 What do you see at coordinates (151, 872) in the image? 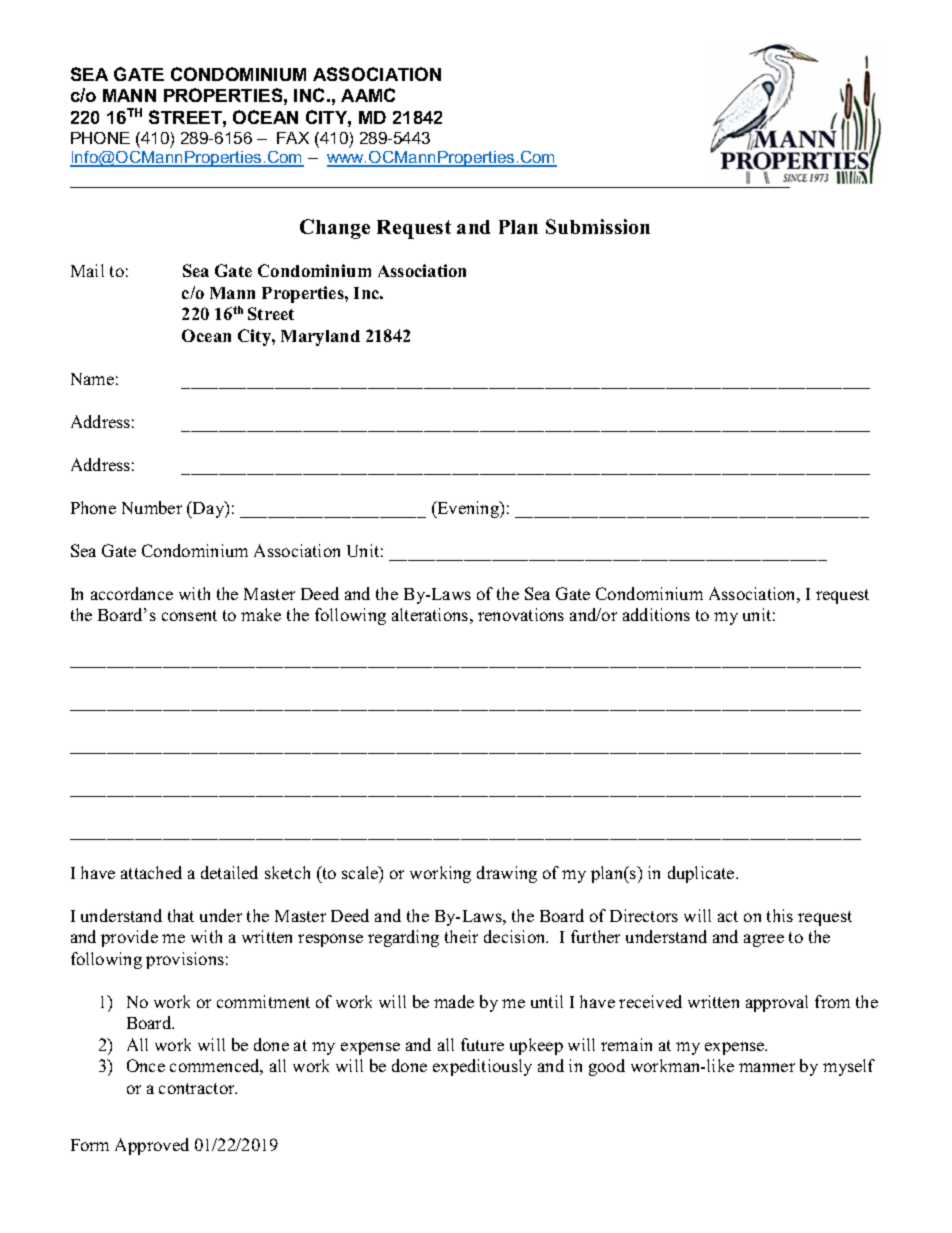
I see `attached` at bounding box center [151, 872].
